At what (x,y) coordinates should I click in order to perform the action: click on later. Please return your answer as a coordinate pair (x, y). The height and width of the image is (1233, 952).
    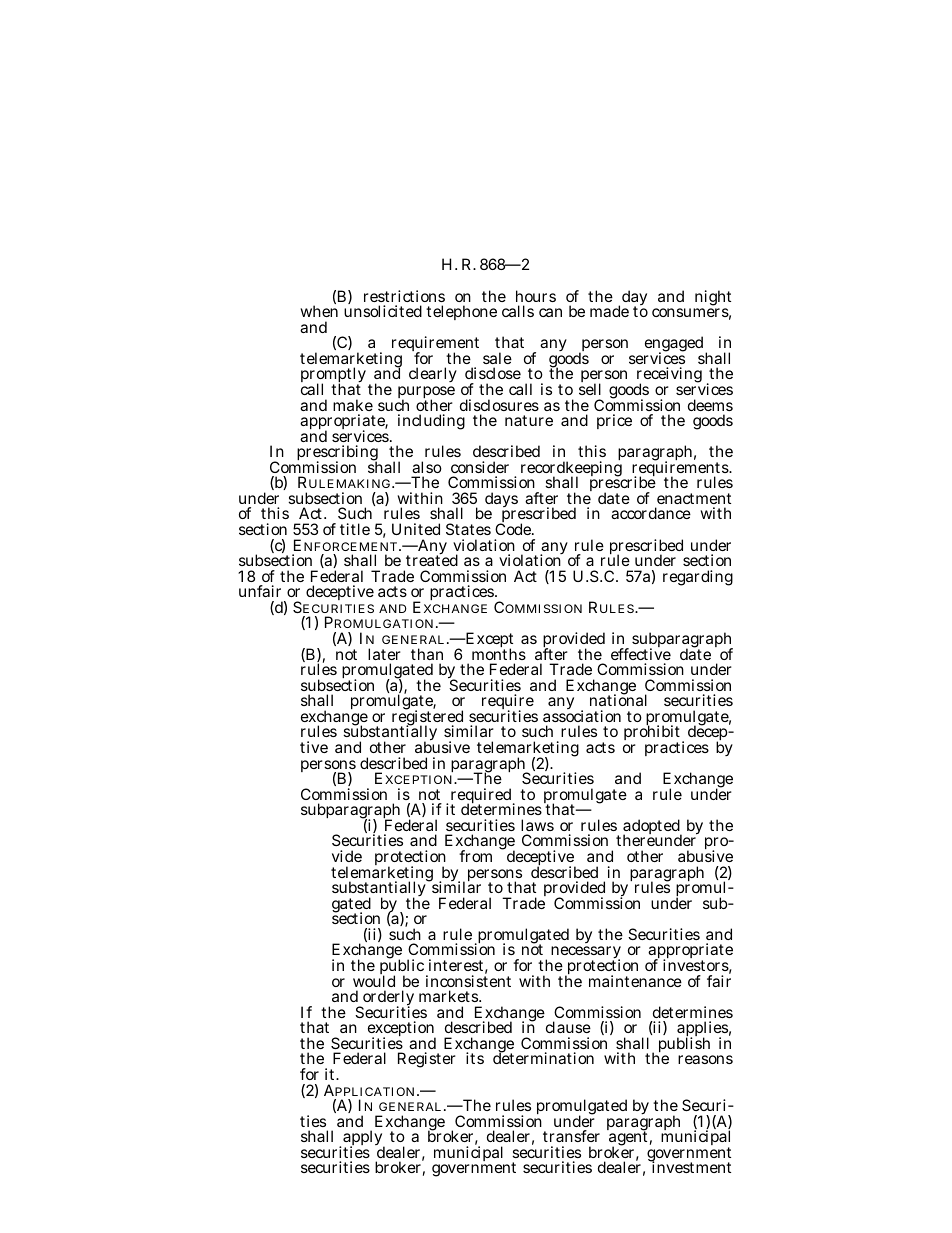
    Looking at the image, I should click on (384, 654).
